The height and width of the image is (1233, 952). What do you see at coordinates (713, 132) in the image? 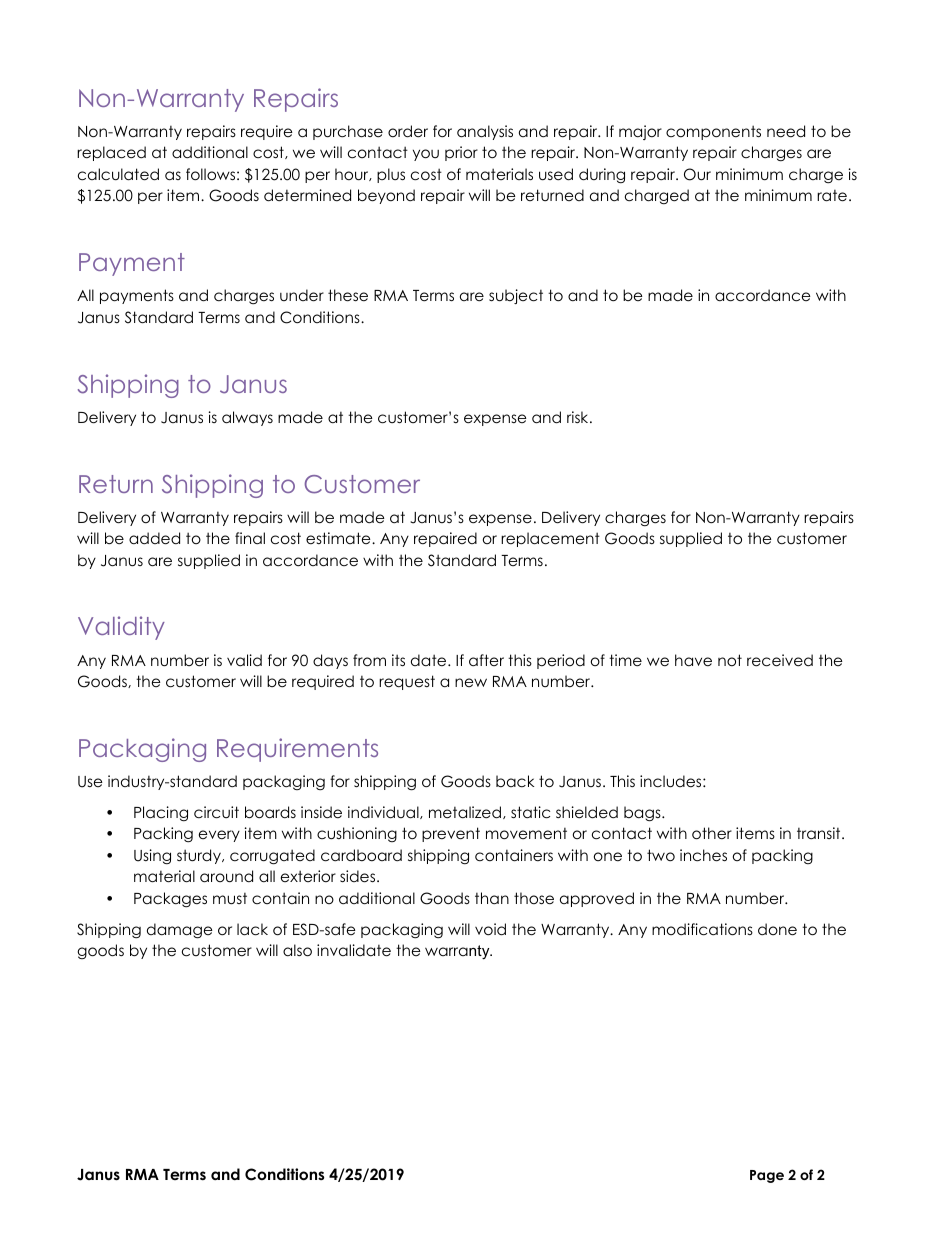
I see `components` at bounding box center [713, 132].
